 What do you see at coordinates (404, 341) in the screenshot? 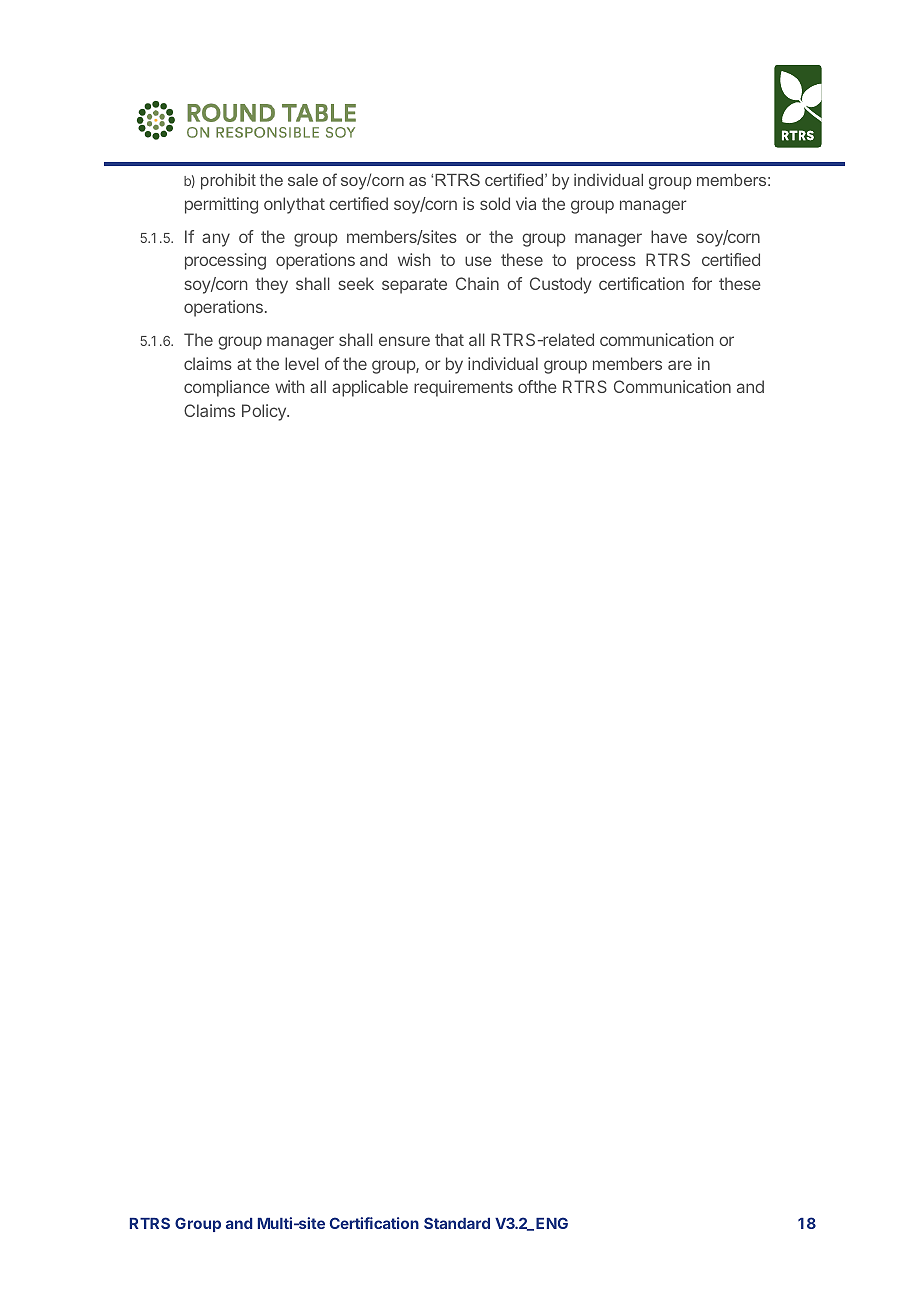
I see `ensure` at bounding box center [404, 341].
